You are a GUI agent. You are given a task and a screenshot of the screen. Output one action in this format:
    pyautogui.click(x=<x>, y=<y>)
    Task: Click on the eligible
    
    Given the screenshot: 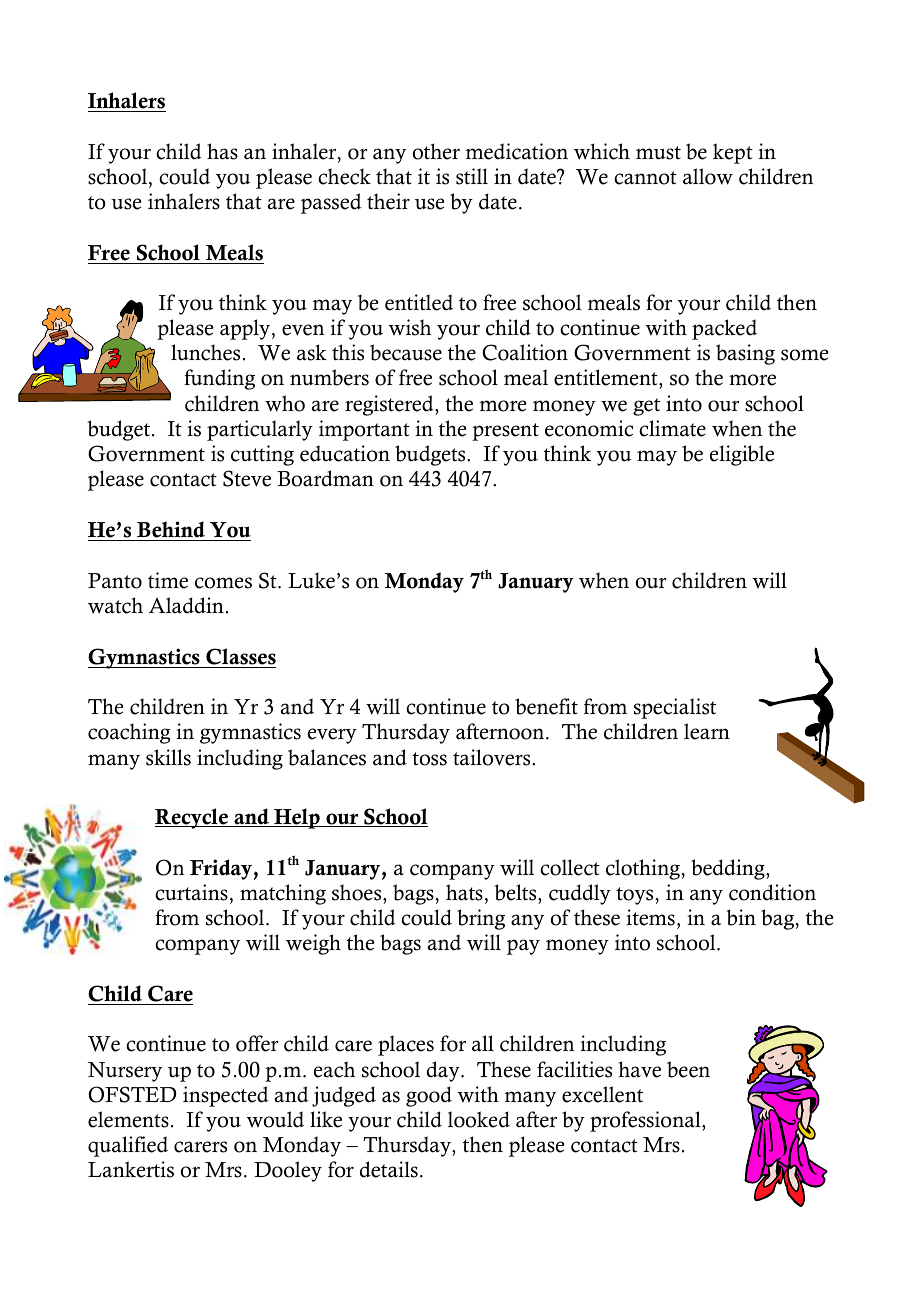 What is the action you would take?
    pyautogui.click(x=742, y=455)
